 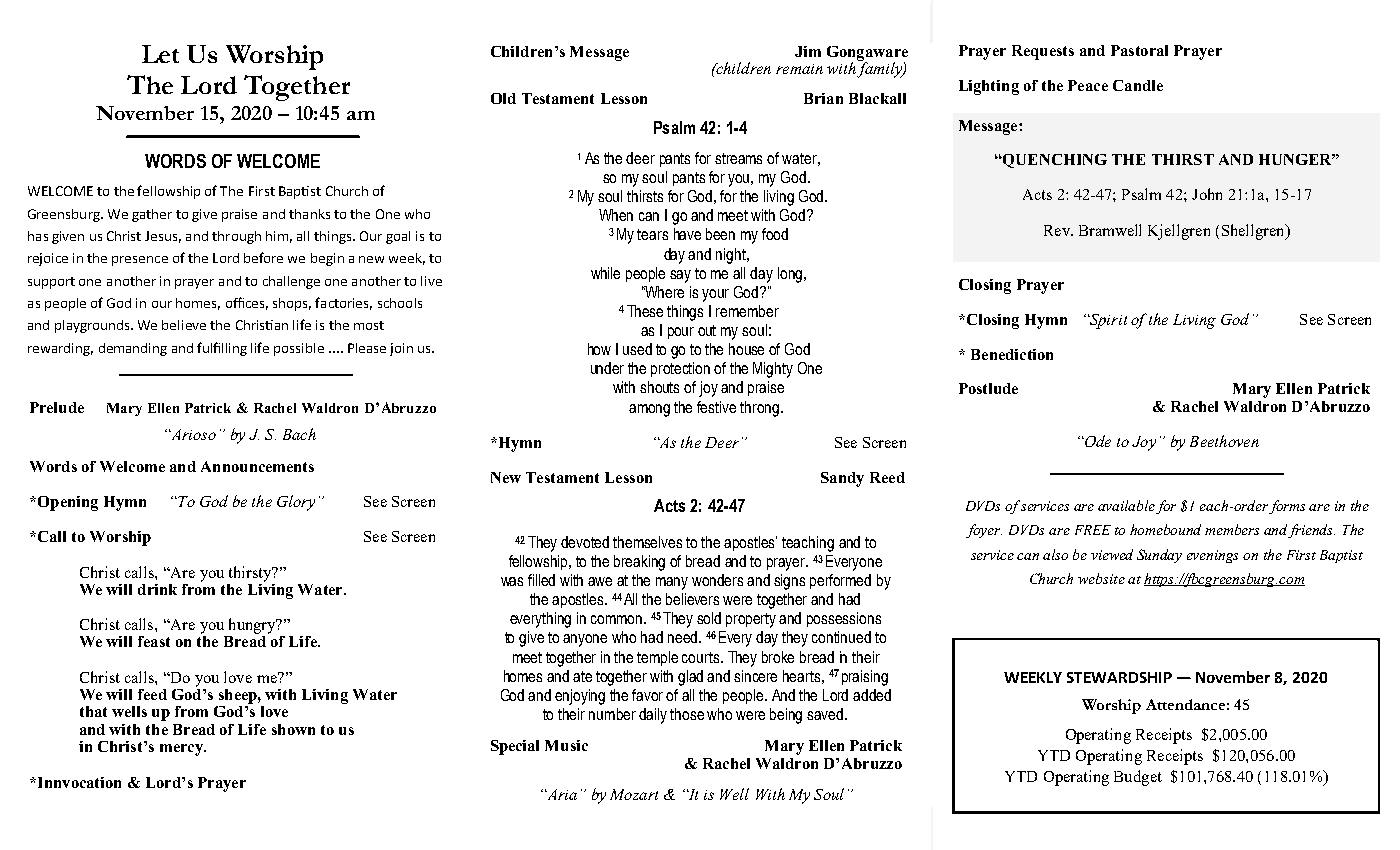 I want to click on remain, so click(x=799, y=69).
